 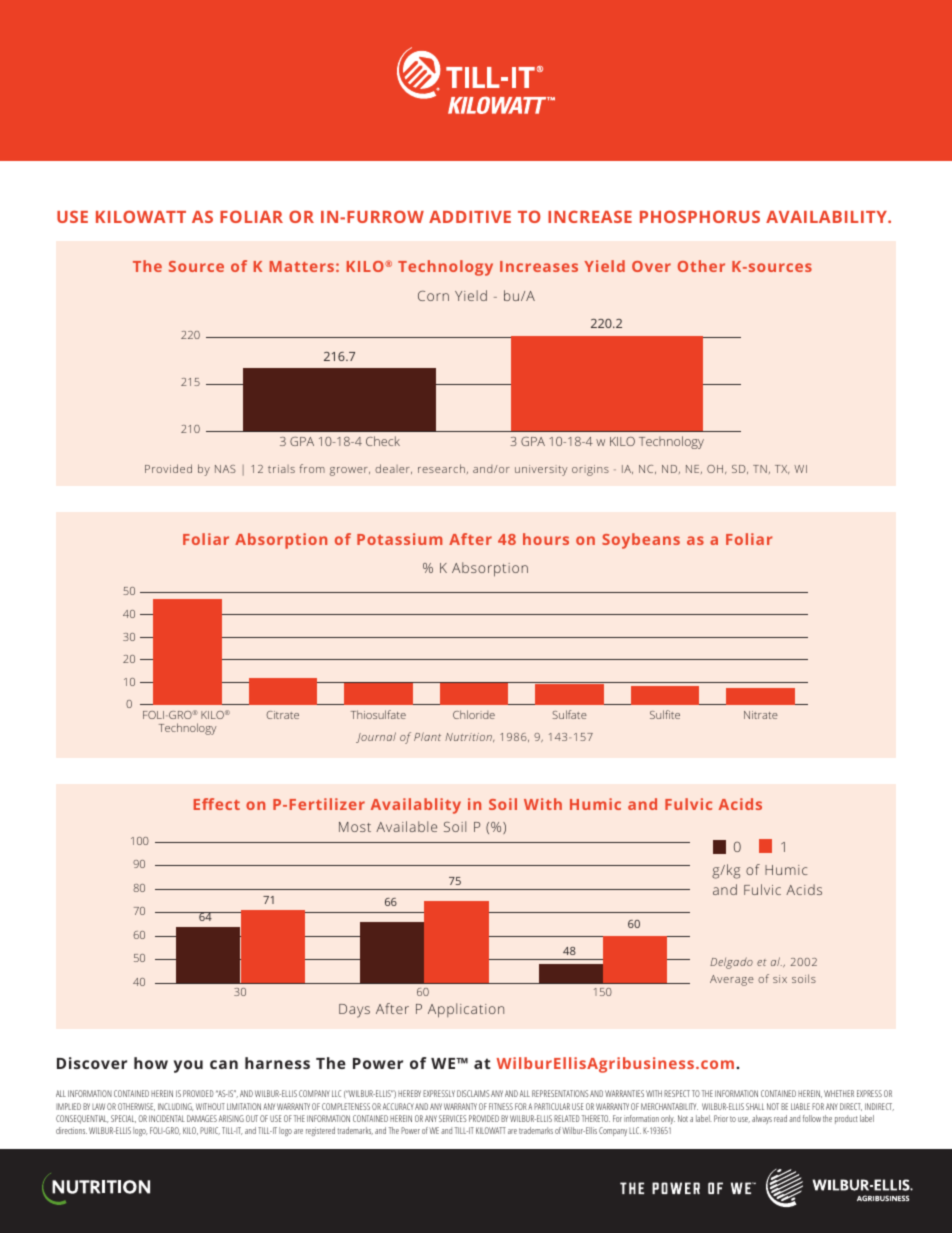 What do you see at coordinates (473, 1093) in the screenshot?
I see `DISCLAIMS` at bounding box center [473, 1093].
